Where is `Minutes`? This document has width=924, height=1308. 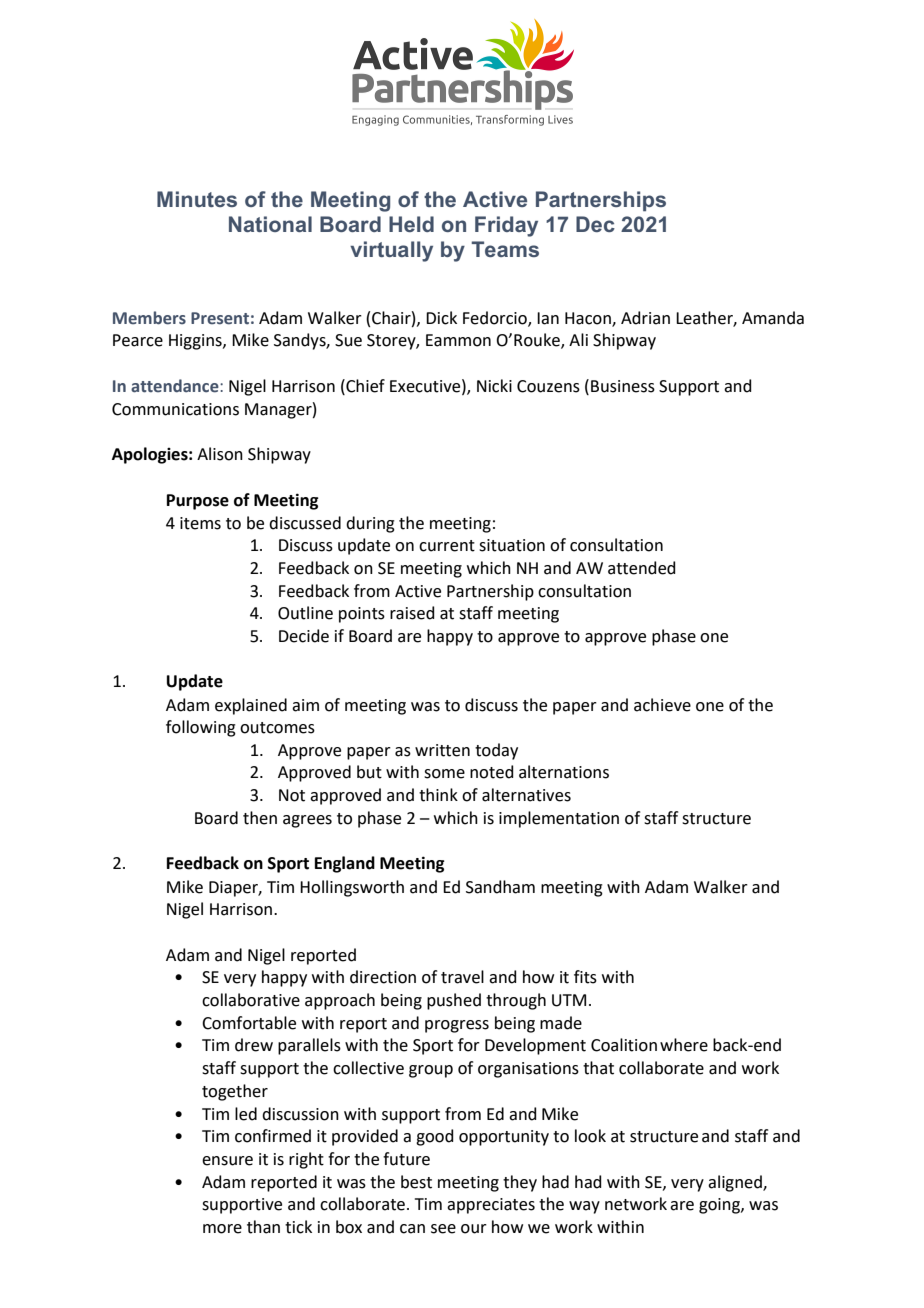
Minutes is located at coordinates (197, 199).
